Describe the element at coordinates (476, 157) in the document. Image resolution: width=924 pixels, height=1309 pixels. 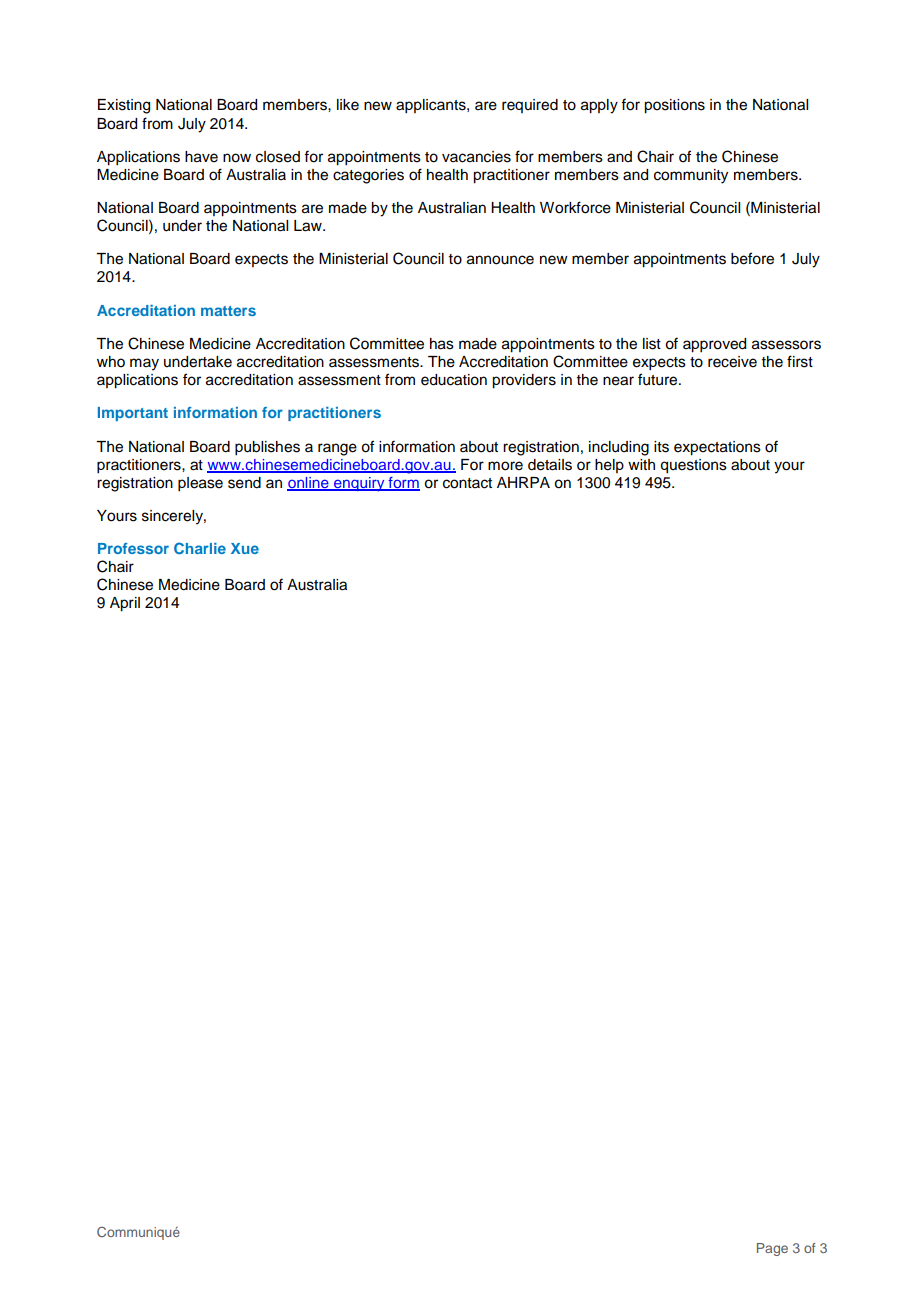
I see `vacancies` at that location.
